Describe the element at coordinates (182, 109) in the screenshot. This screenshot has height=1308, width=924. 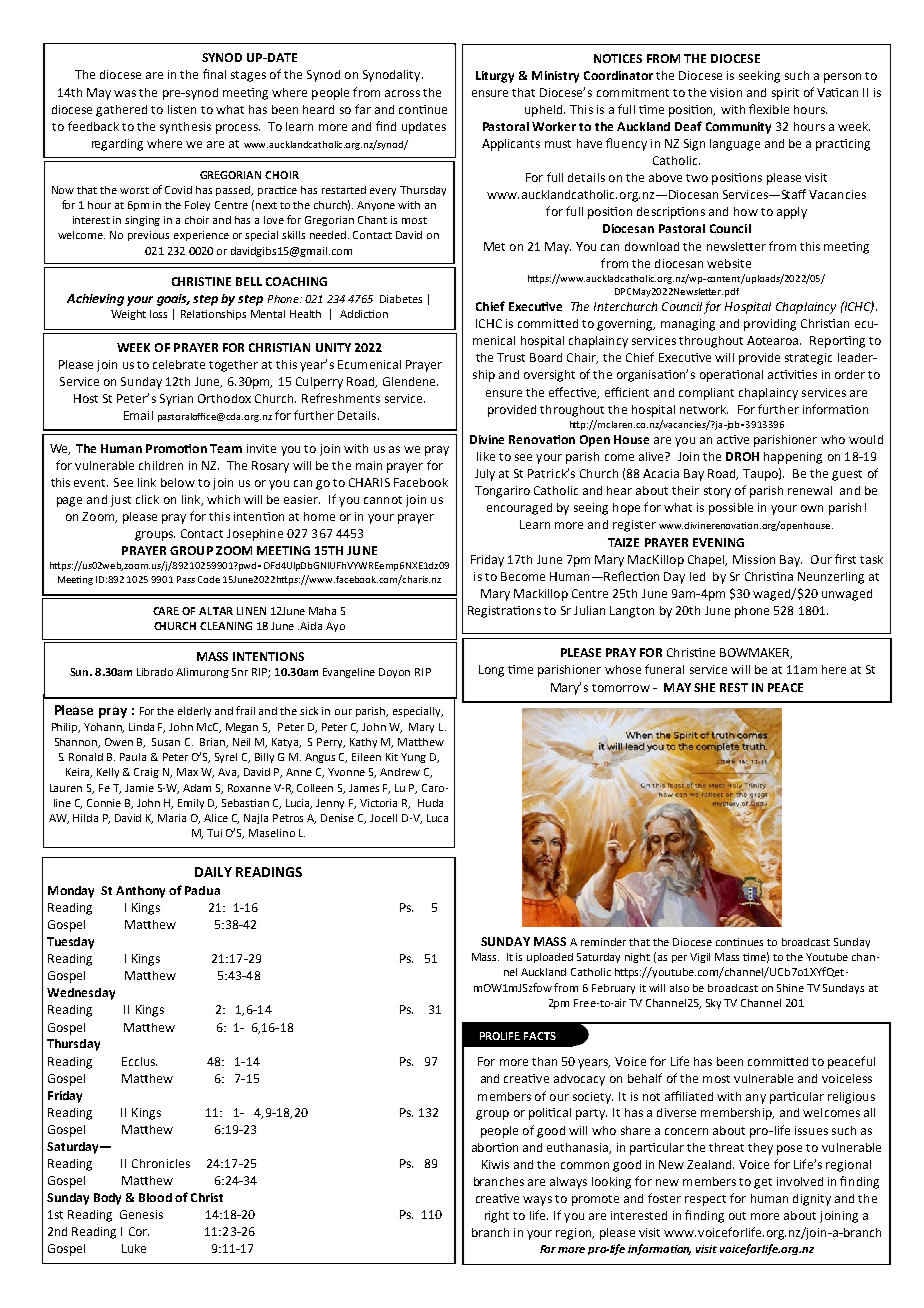
I see `listen` at that location.
